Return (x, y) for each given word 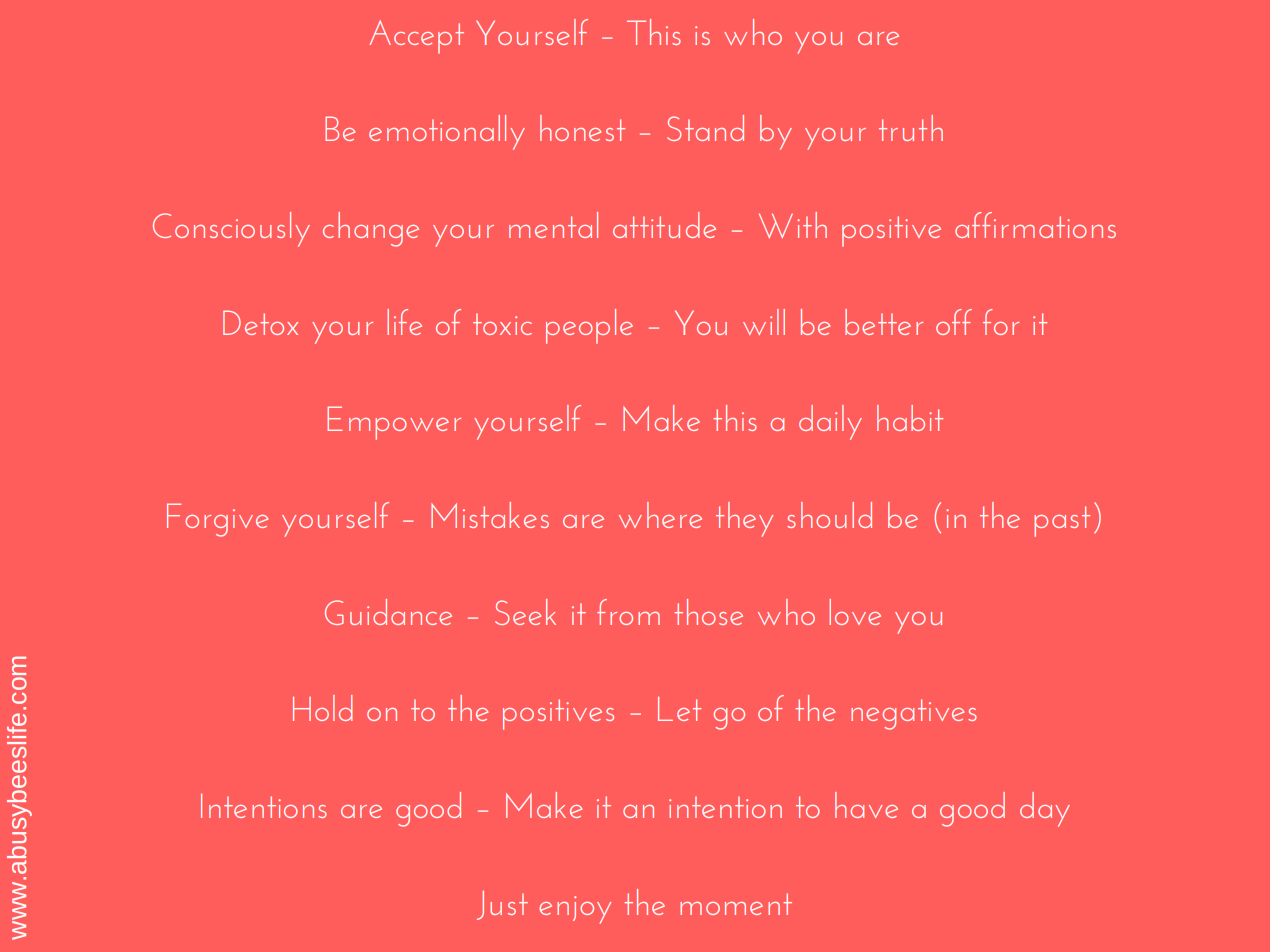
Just (502, 905)
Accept (416, 37)
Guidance (388, 612)
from (628, 612)
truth (911, 128)
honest (582, 128)
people (589, 326)
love (855, 612)
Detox (260, 322)
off (954, 322)
